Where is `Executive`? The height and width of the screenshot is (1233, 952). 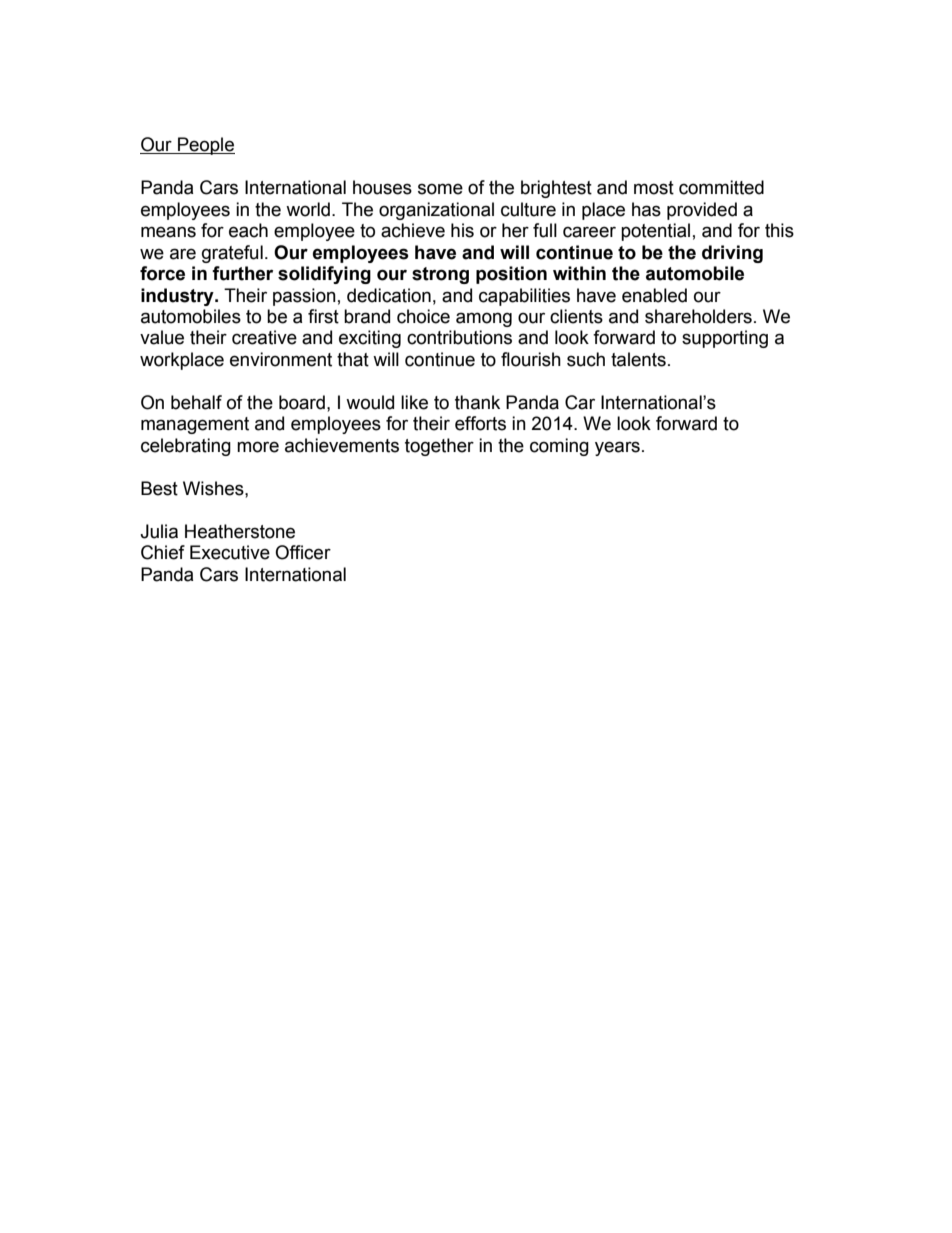 Executive is located at coordinates (230, 552).
